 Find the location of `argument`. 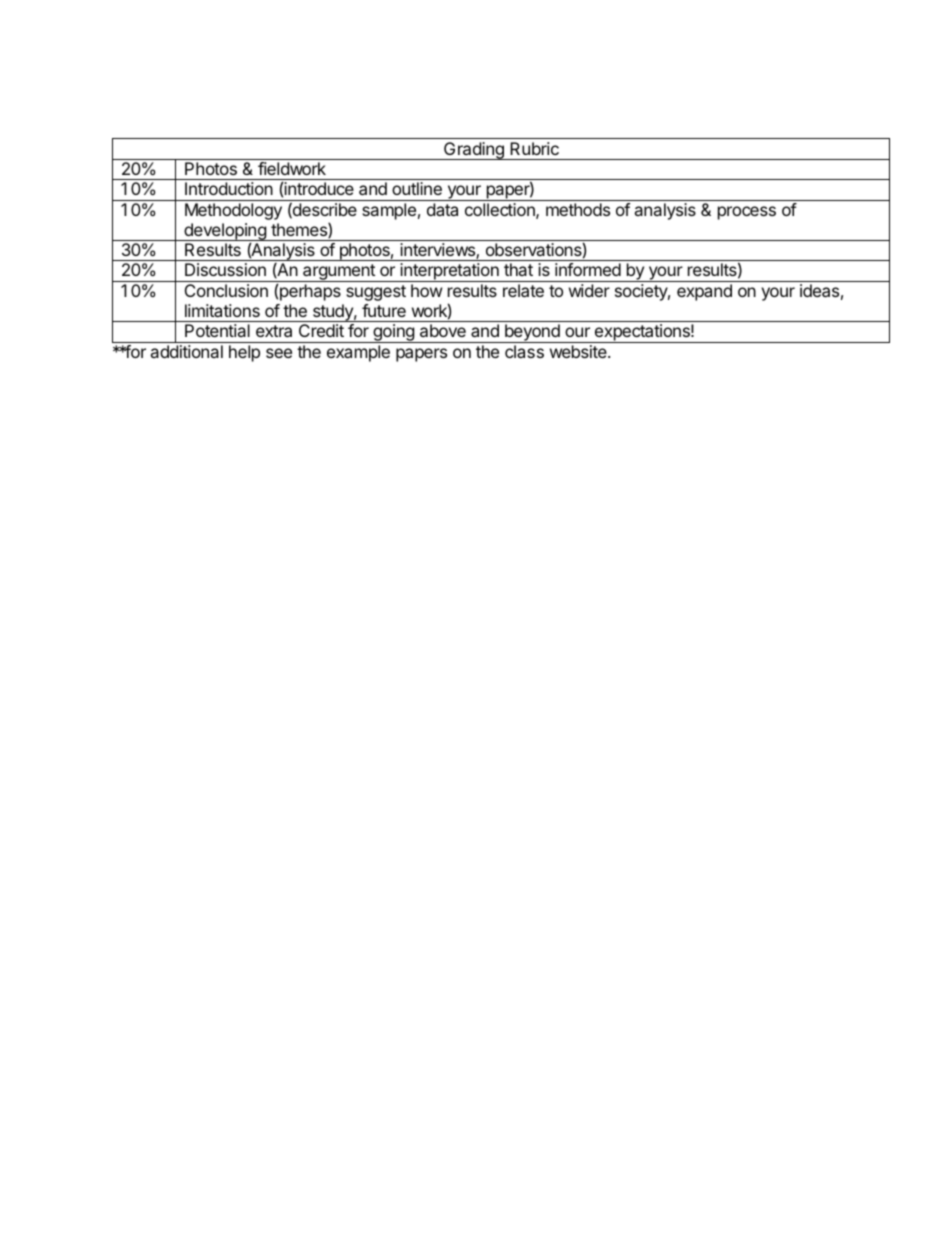

argument is located at coordinates (339, 273).
